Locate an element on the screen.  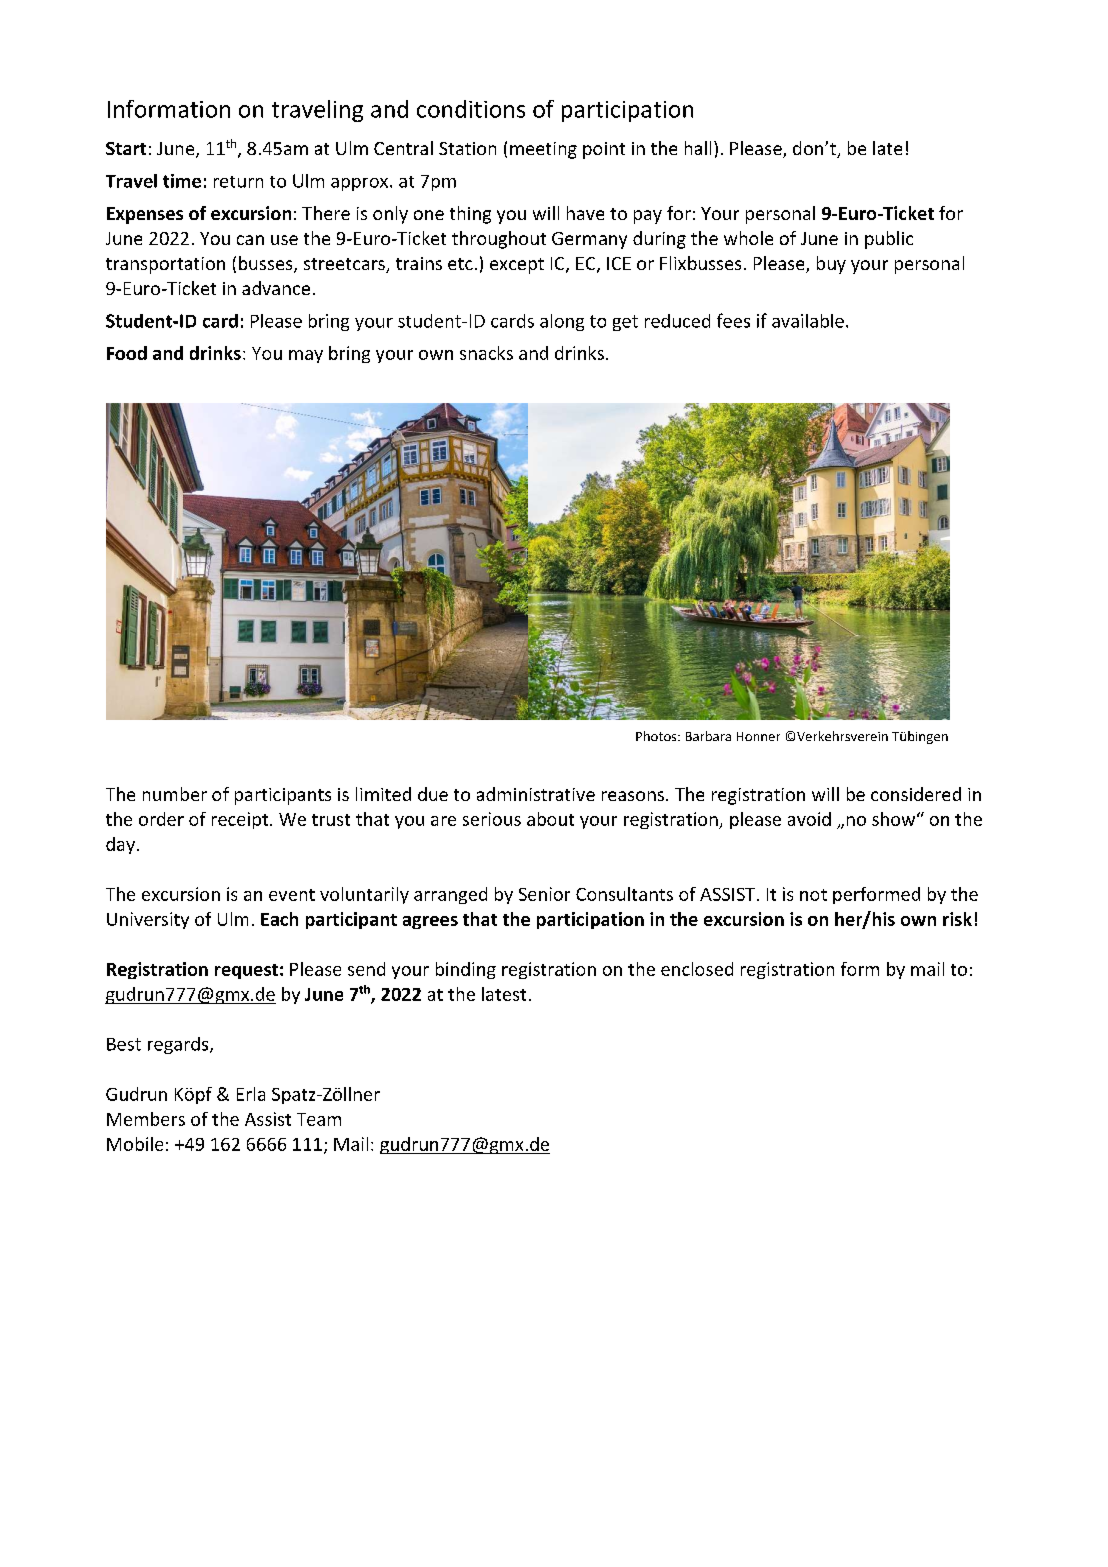
not is located at coordinates (813, 895).
